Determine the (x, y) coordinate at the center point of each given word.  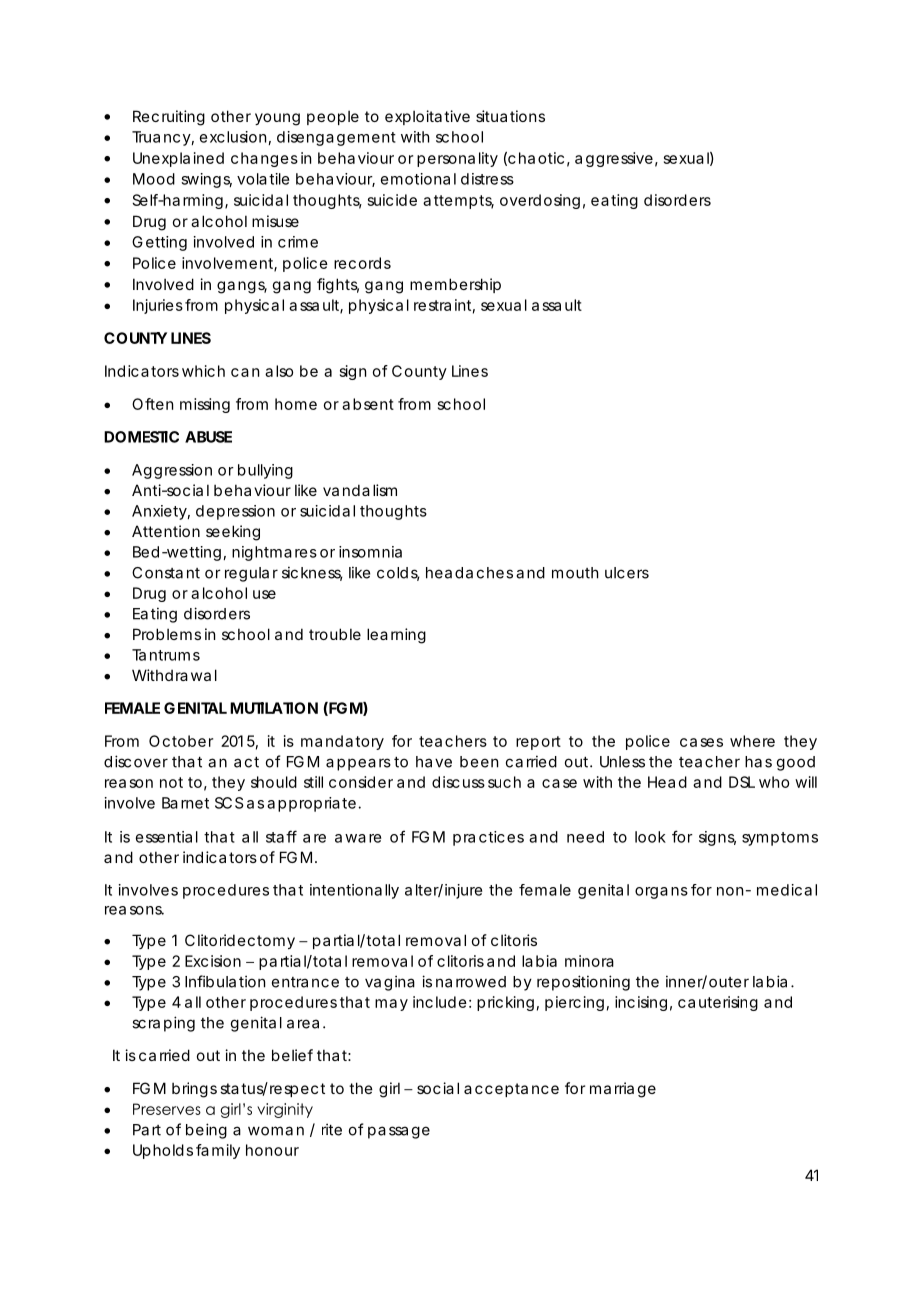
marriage (623, 1090)
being (206, 1131)
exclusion (233, 137)
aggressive (614, 159)
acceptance (511, 1090)
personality (457, 159)
